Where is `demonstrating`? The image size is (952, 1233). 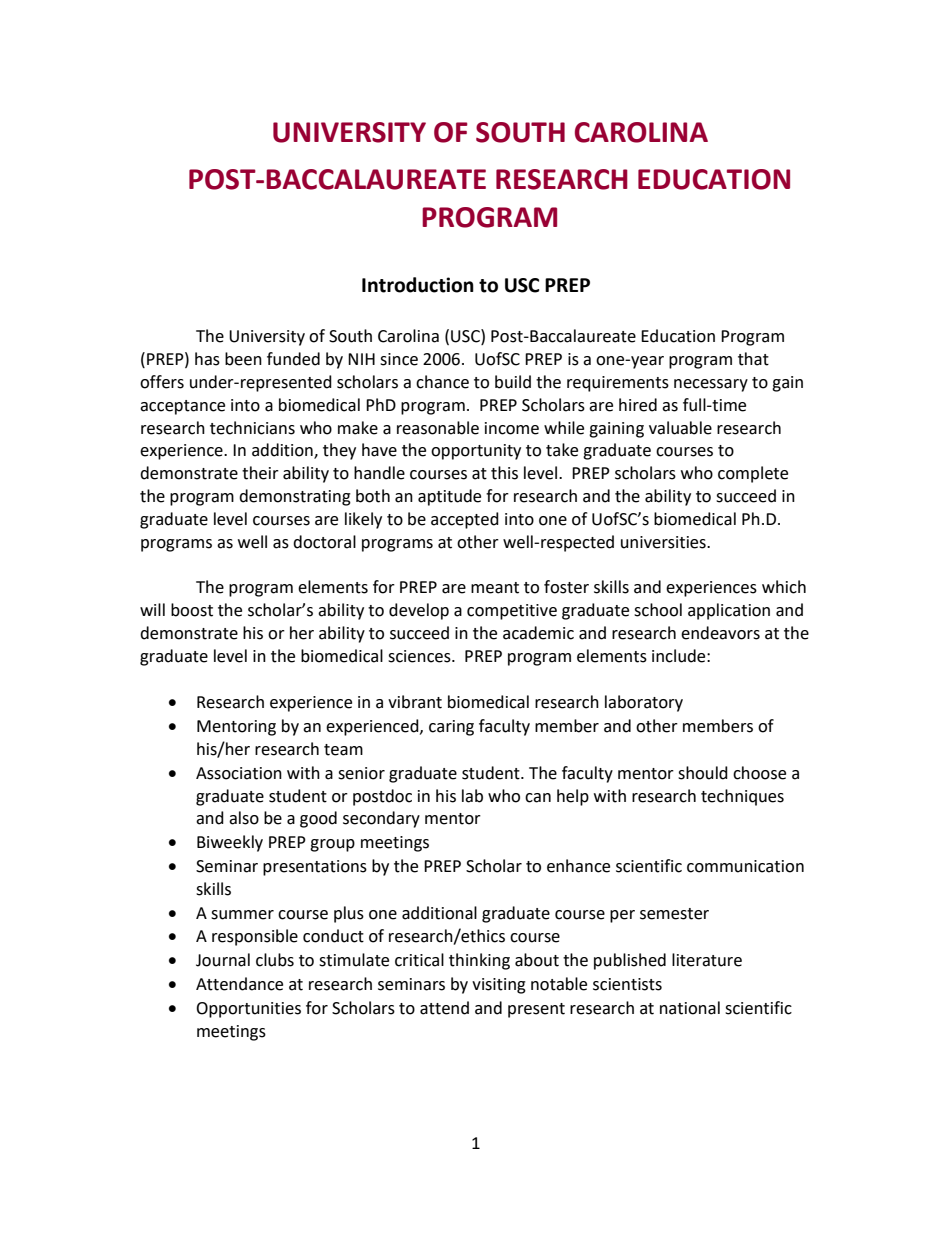
demonstrating is located at coordinates (295, 497).
